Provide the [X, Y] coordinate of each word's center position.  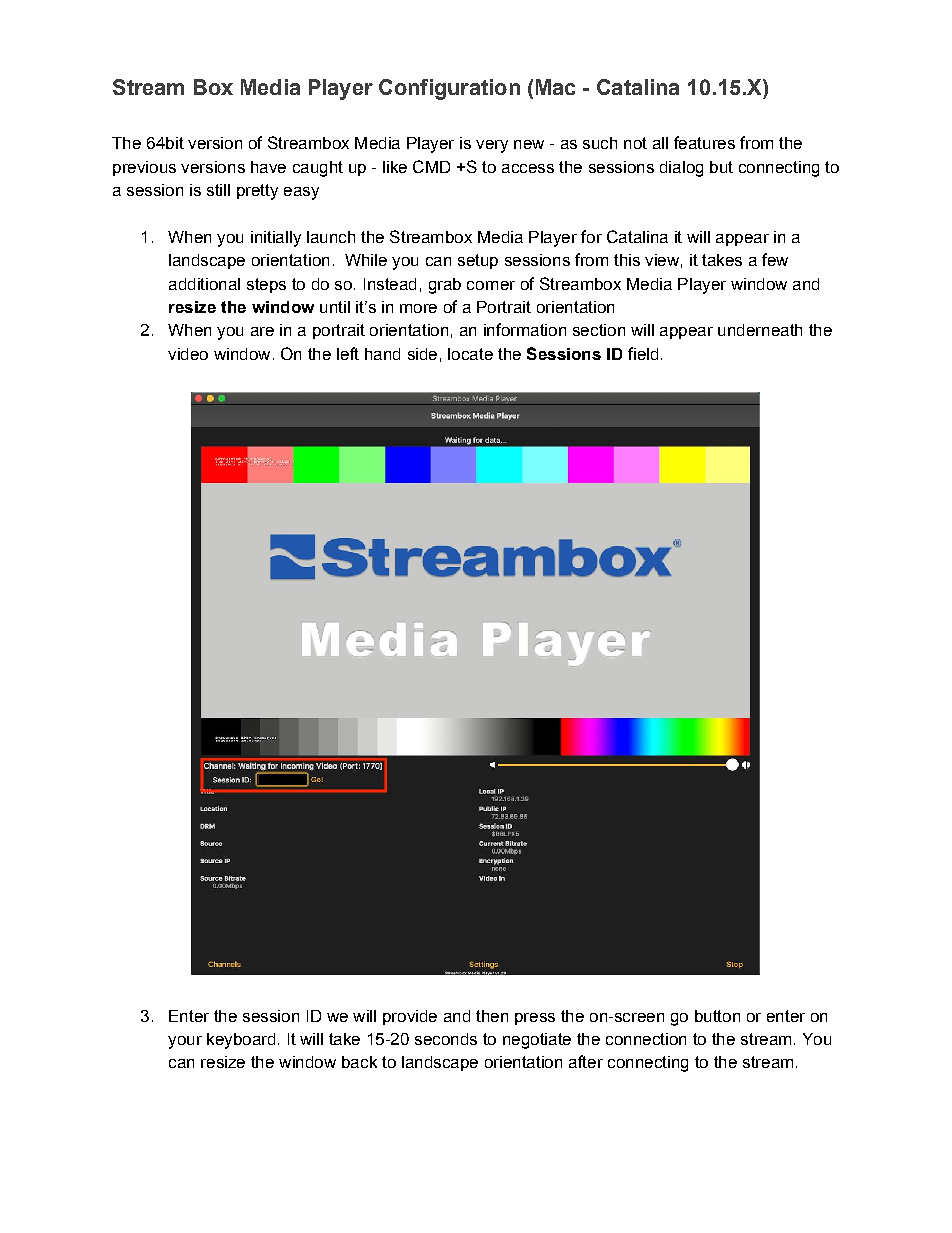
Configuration [449, 89]
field [643, 353]
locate [470, 354]
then [492, 1016]
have [268, 167]
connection [646, 1039]
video [188, 354]
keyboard [241, 1041]
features [704, 142]
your [185, 1042]
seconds [446, 1039]
